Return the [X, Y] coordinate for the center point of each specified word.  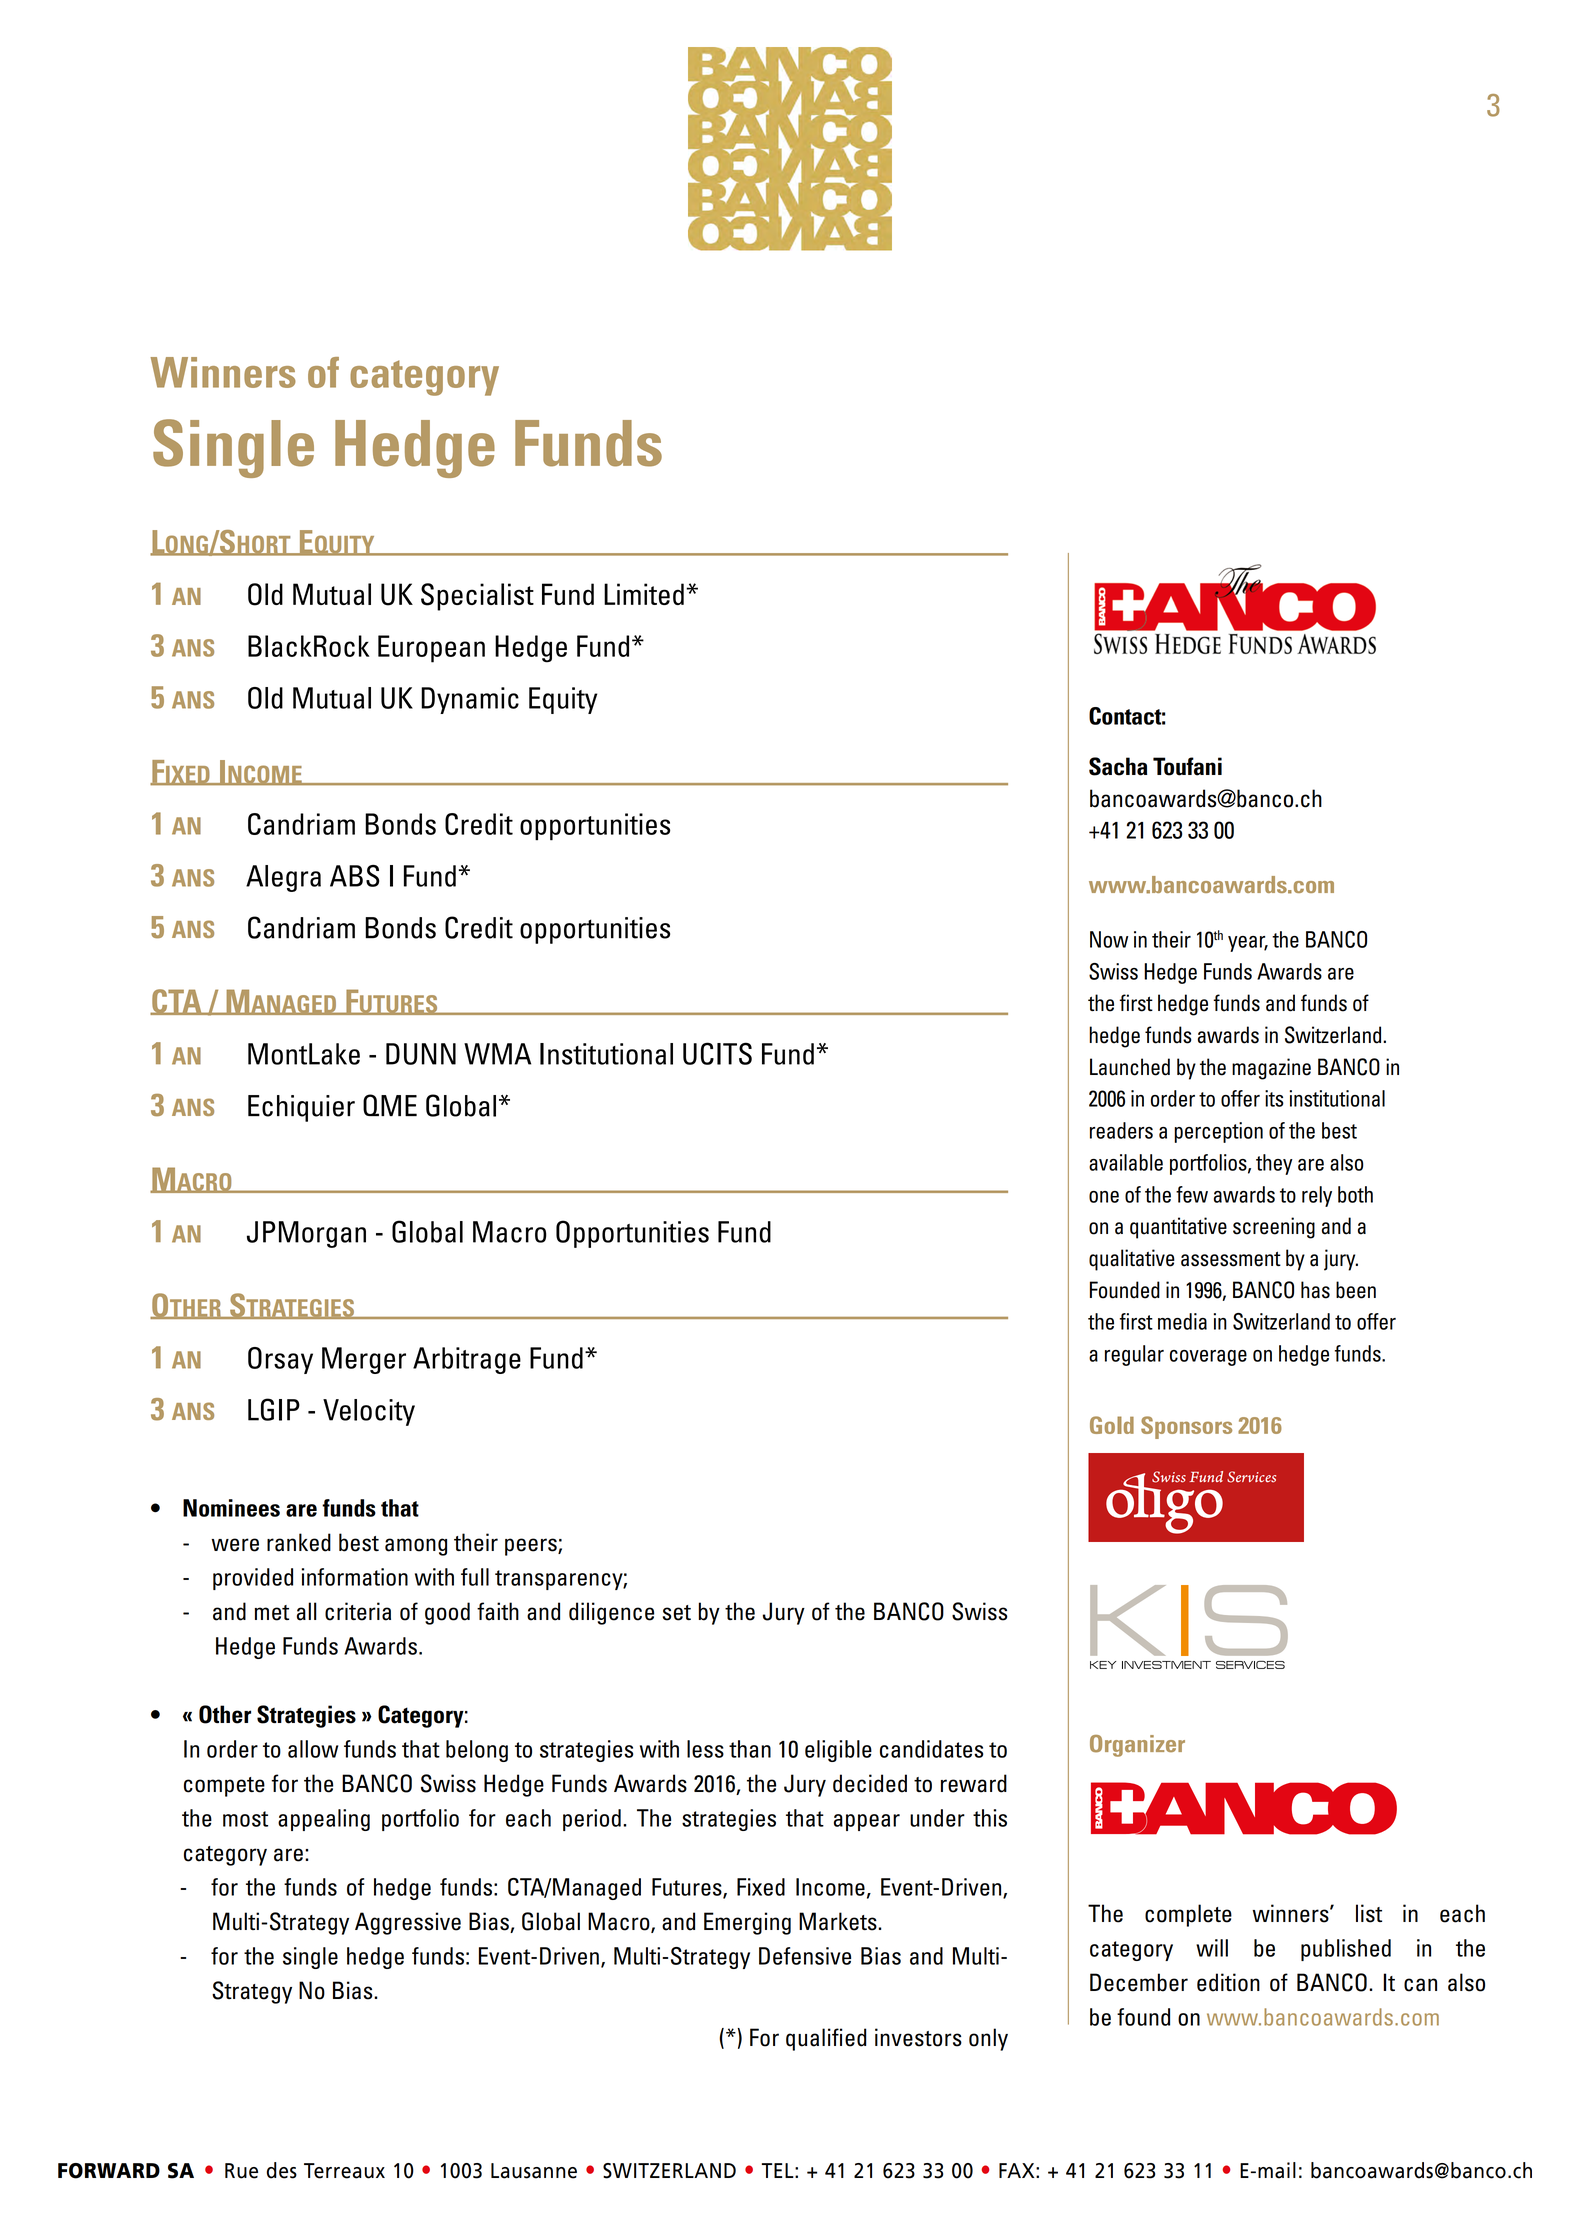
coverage [1208, 1358]
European [431, 649]
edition [1228, 1982]
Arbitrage [467, 1360]
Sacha [1118, 766]
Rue [241, 2171]
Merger [364, 1360]
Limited [644, 594]
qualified [826, 2039]
